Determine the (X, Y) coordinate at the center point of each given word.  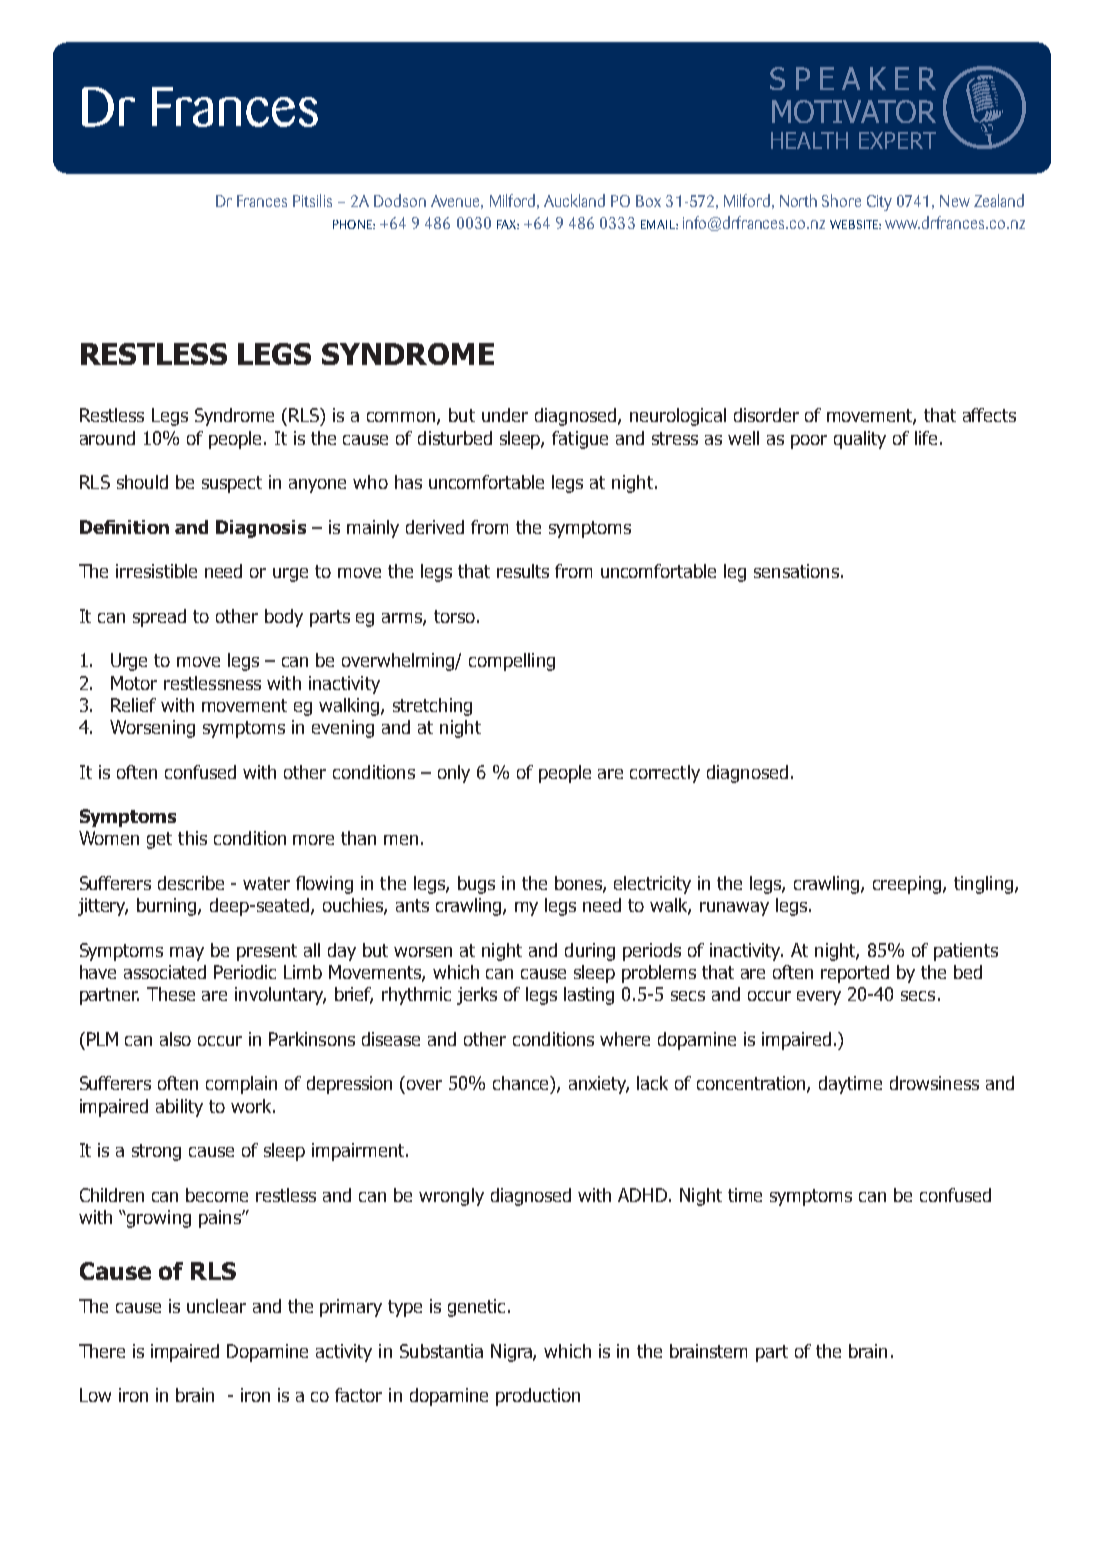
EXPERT (897, 140)
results (523, 571)
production (538, 1397)
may (187, 954)
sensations (796, 571)
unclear (216, 1306)
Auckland (574, 200)
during (590, 952)
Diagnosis (261, 529)
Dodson (400, 200)
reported (855, 974)
